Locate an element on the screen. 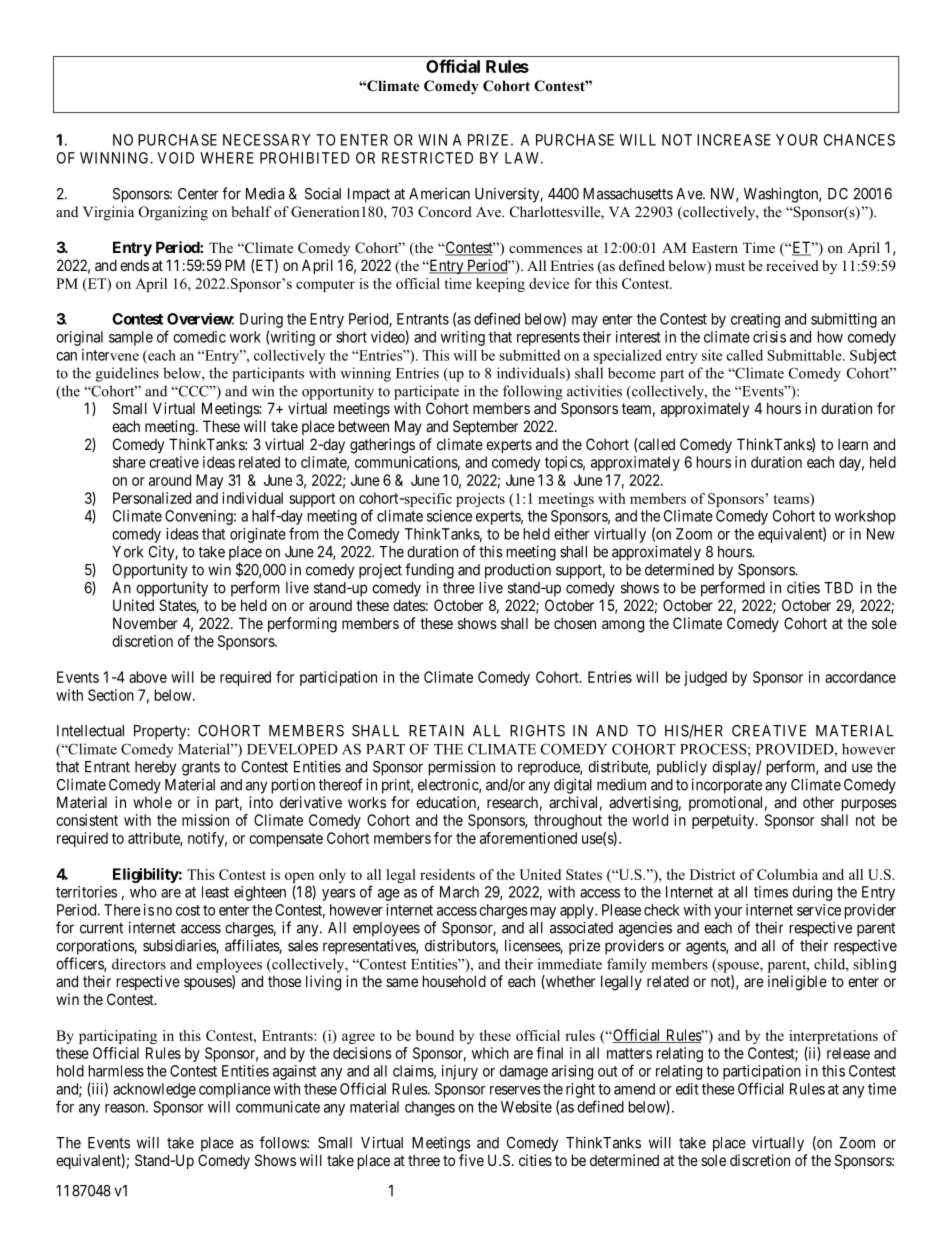 Image resolution: width=952 pixels, height=1233 pixels. acknowledge is located at coordinates (154, 1090).
